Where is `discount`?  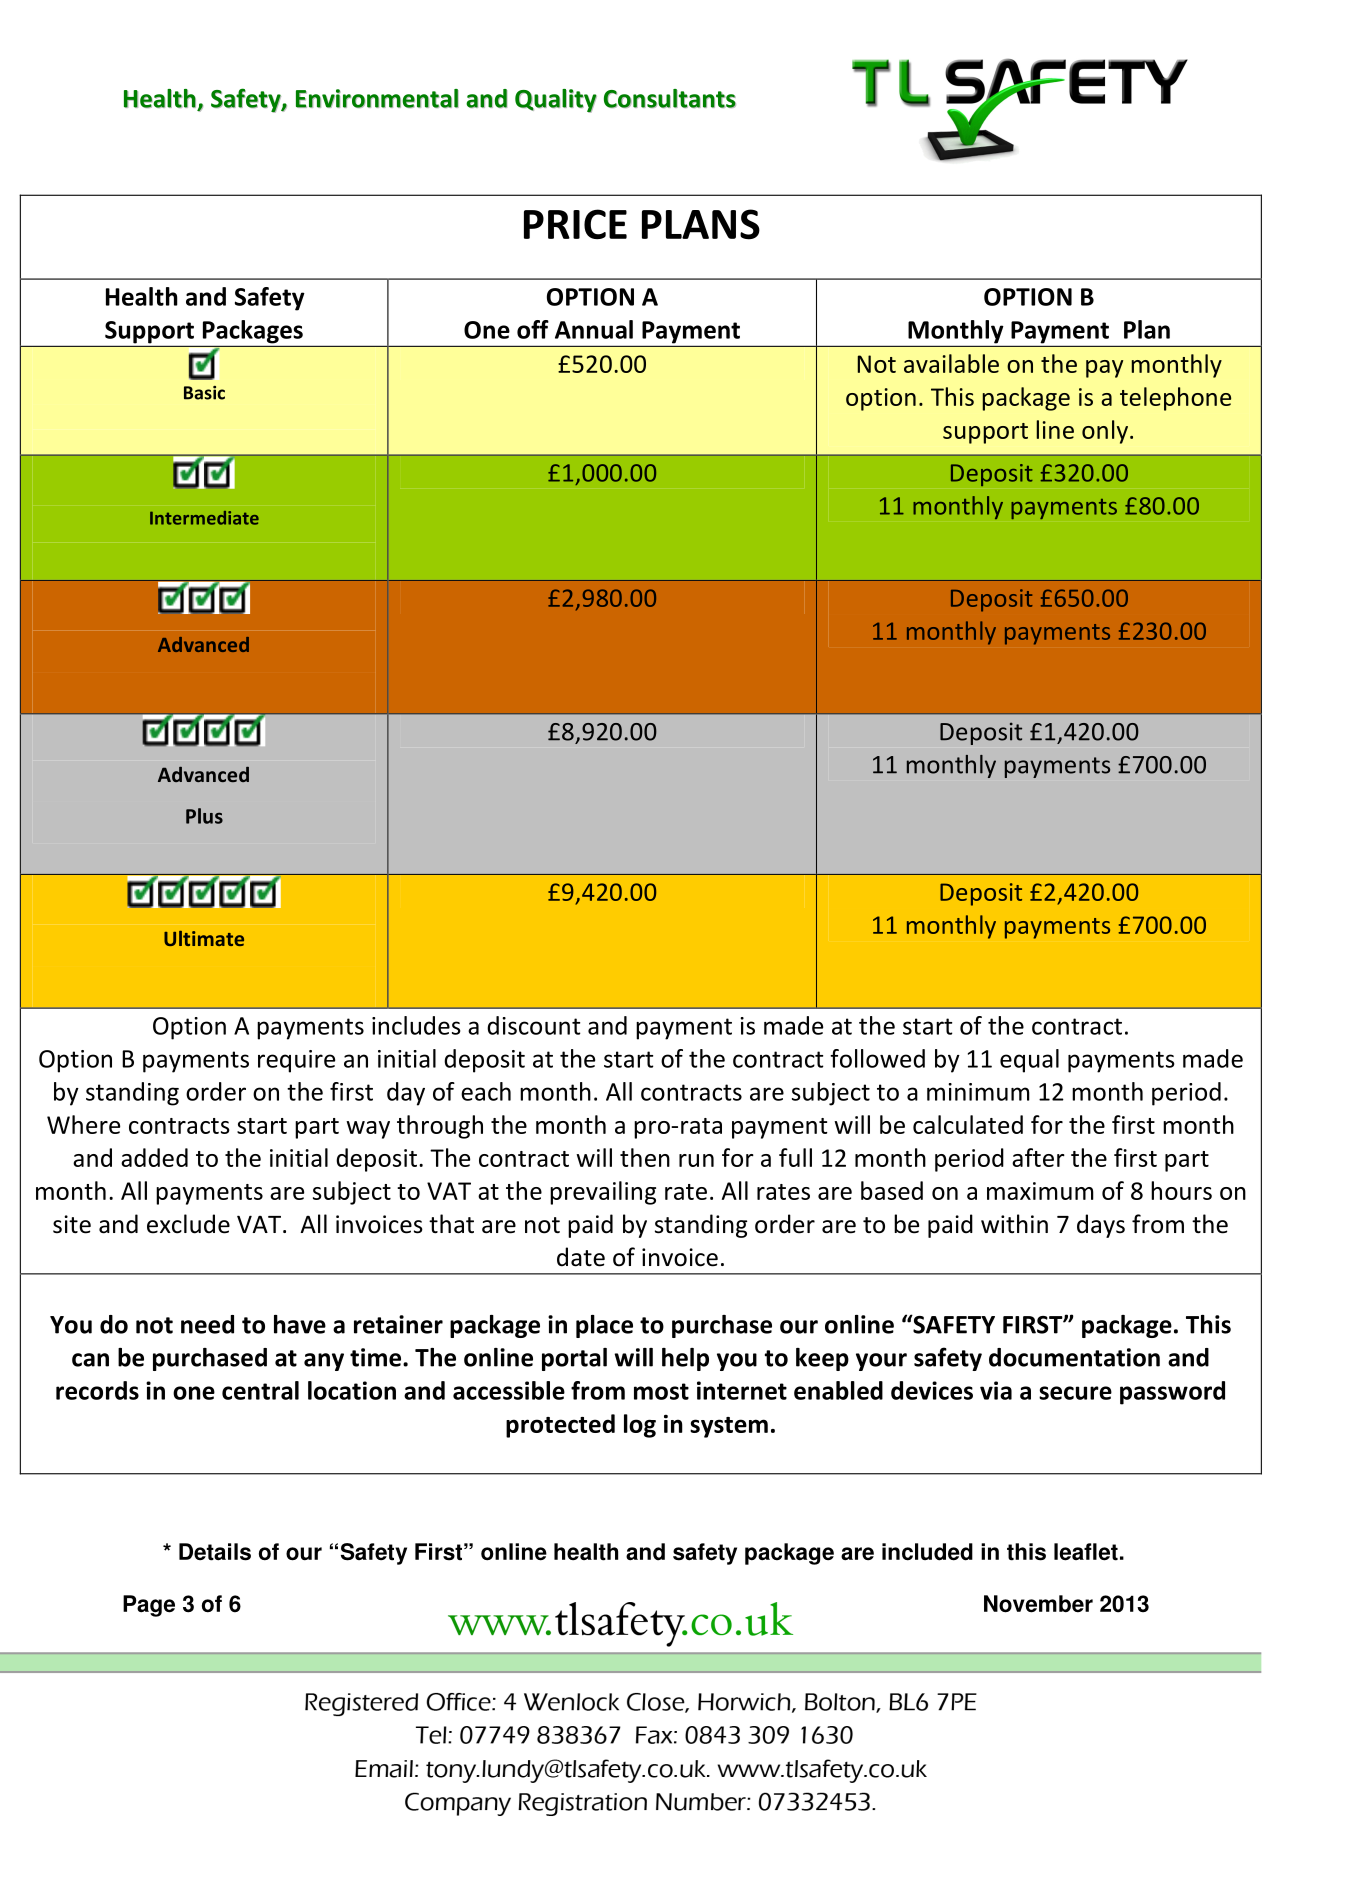 discount is located at coordinates (533, 1025).
